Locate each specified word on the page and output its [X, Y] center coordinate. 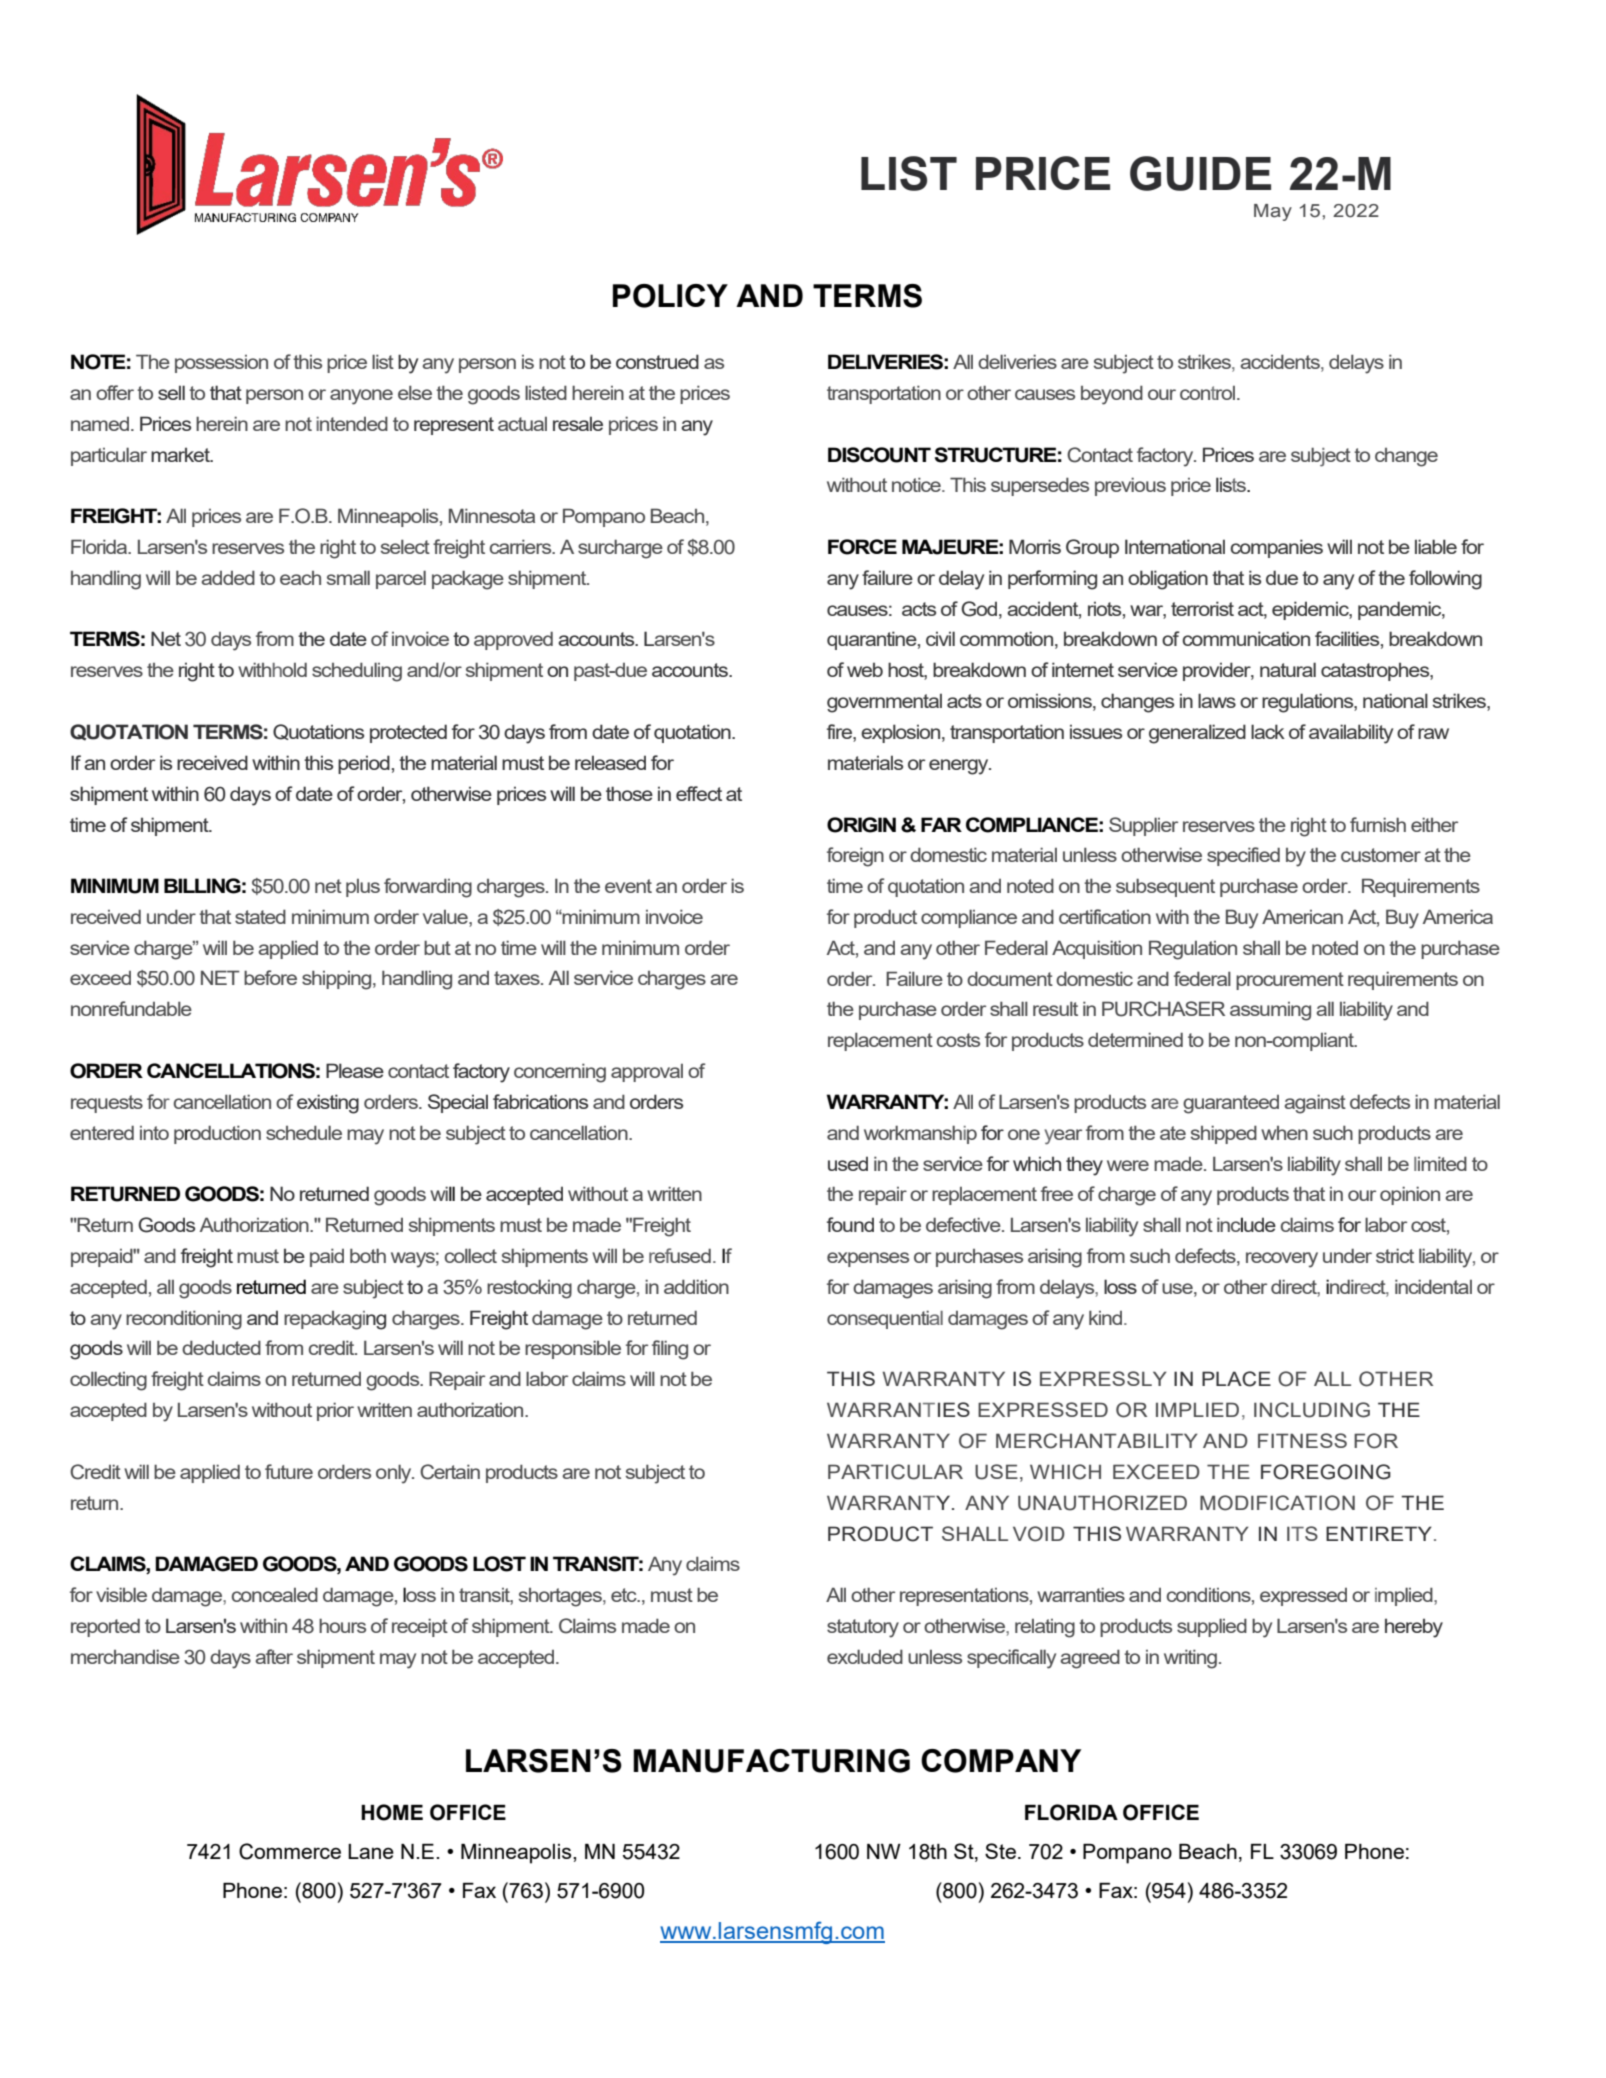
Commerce [290, 1851]
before [270, 977]
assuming [1270, 1011]
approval [647, 1073]
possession [221, 364]
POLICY [670, 296]
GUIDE [1200, 173]
